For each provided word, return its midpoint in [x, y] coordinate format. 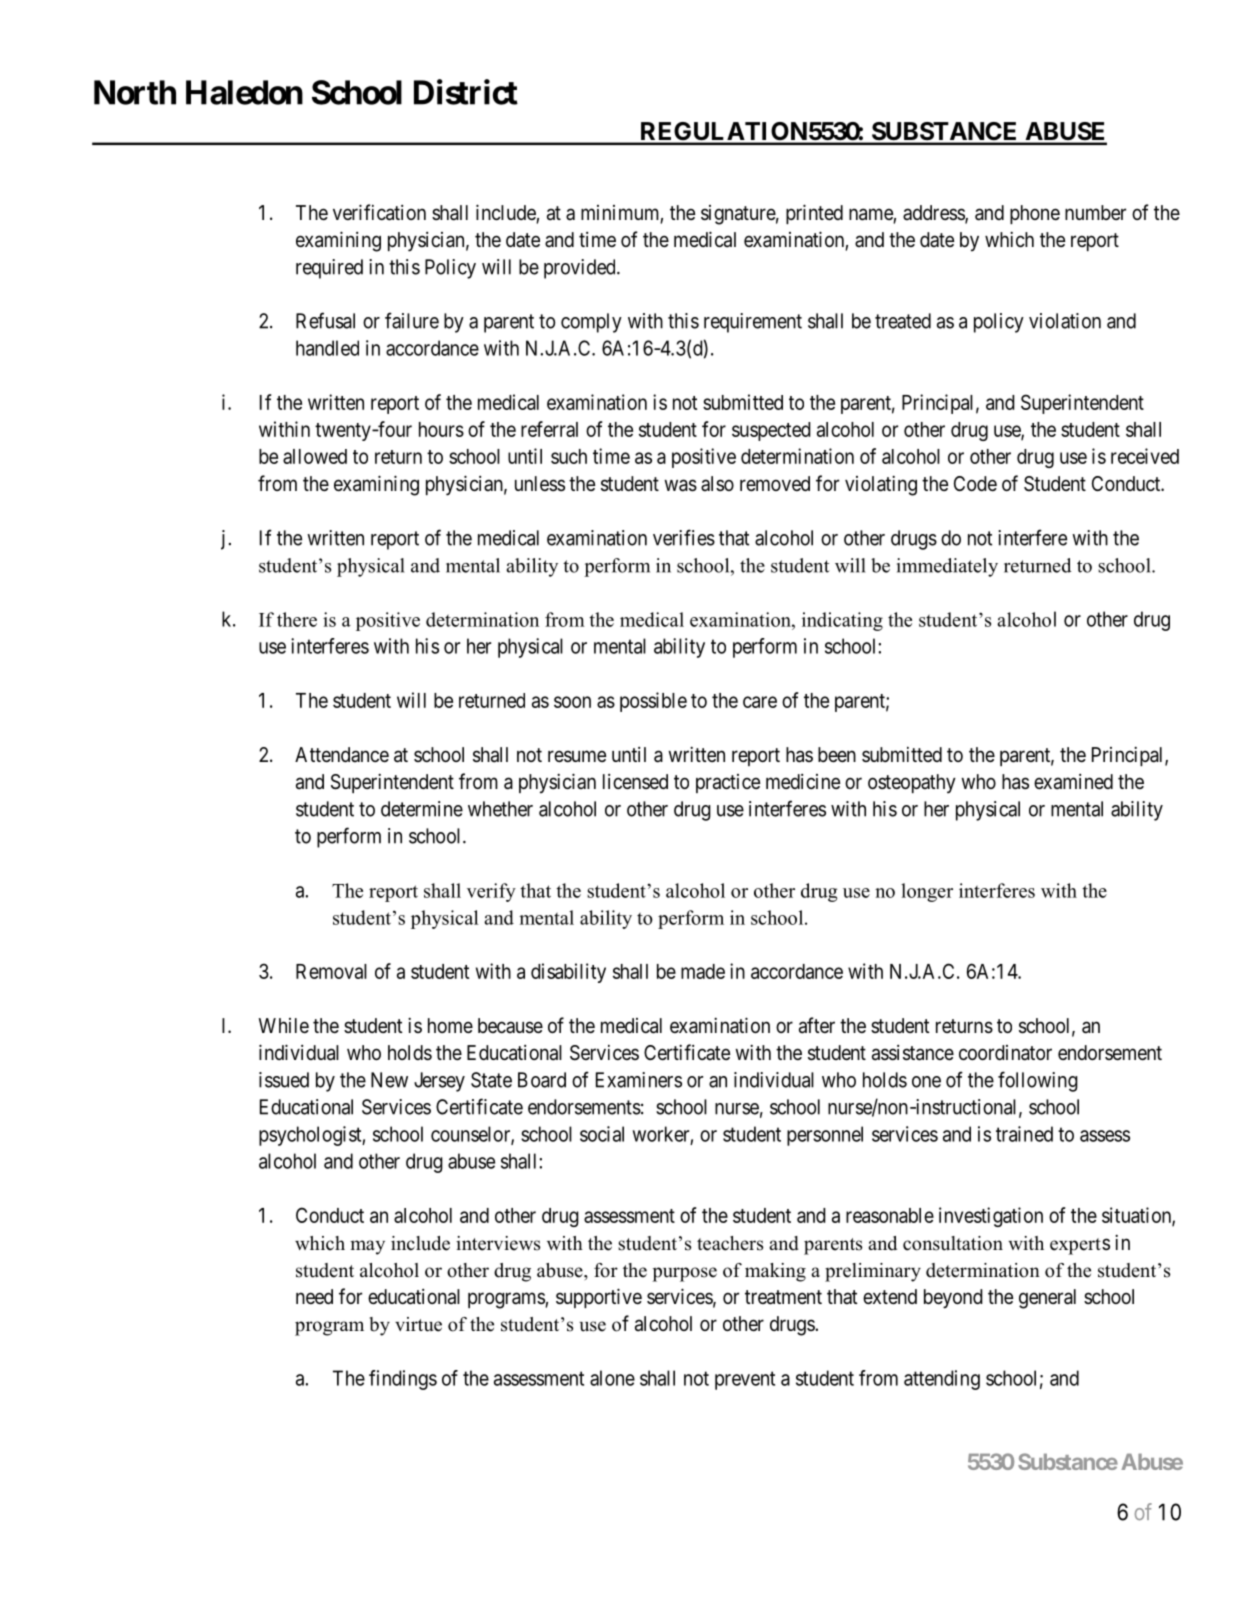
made [703, 971]
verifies [684, 537]
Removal [331, 971]
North [135, 92]
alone [612, 1378]
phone [1035, 214]
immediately [947, 567]
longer [927, 892]
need [314, 1296]
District [466, 92]
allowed [315, 456]
